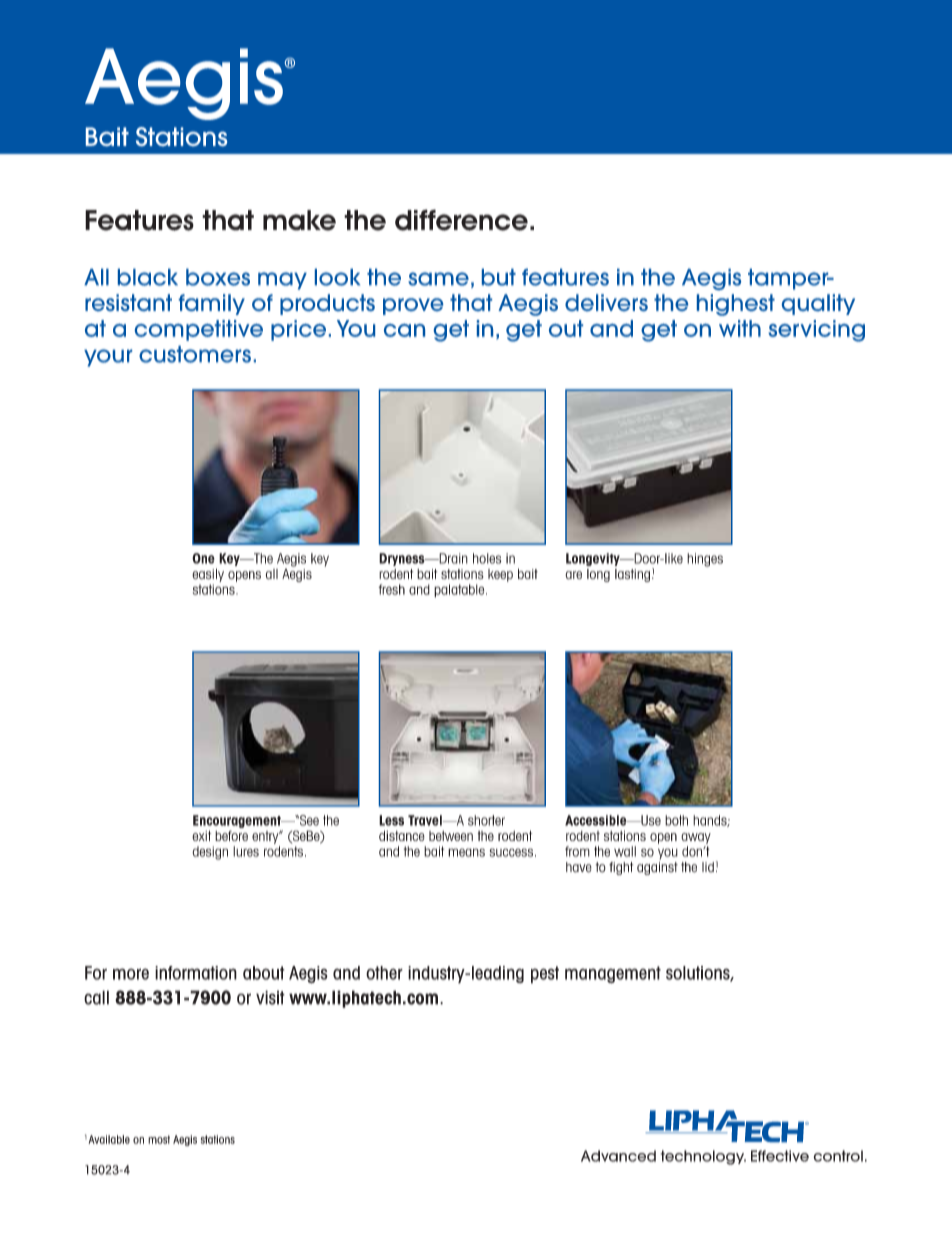 The image size is (952, 1233). What do you see at coordinates (460, 591) in the screenshot?
I see `palatable` at bounding box center [460, 591].
